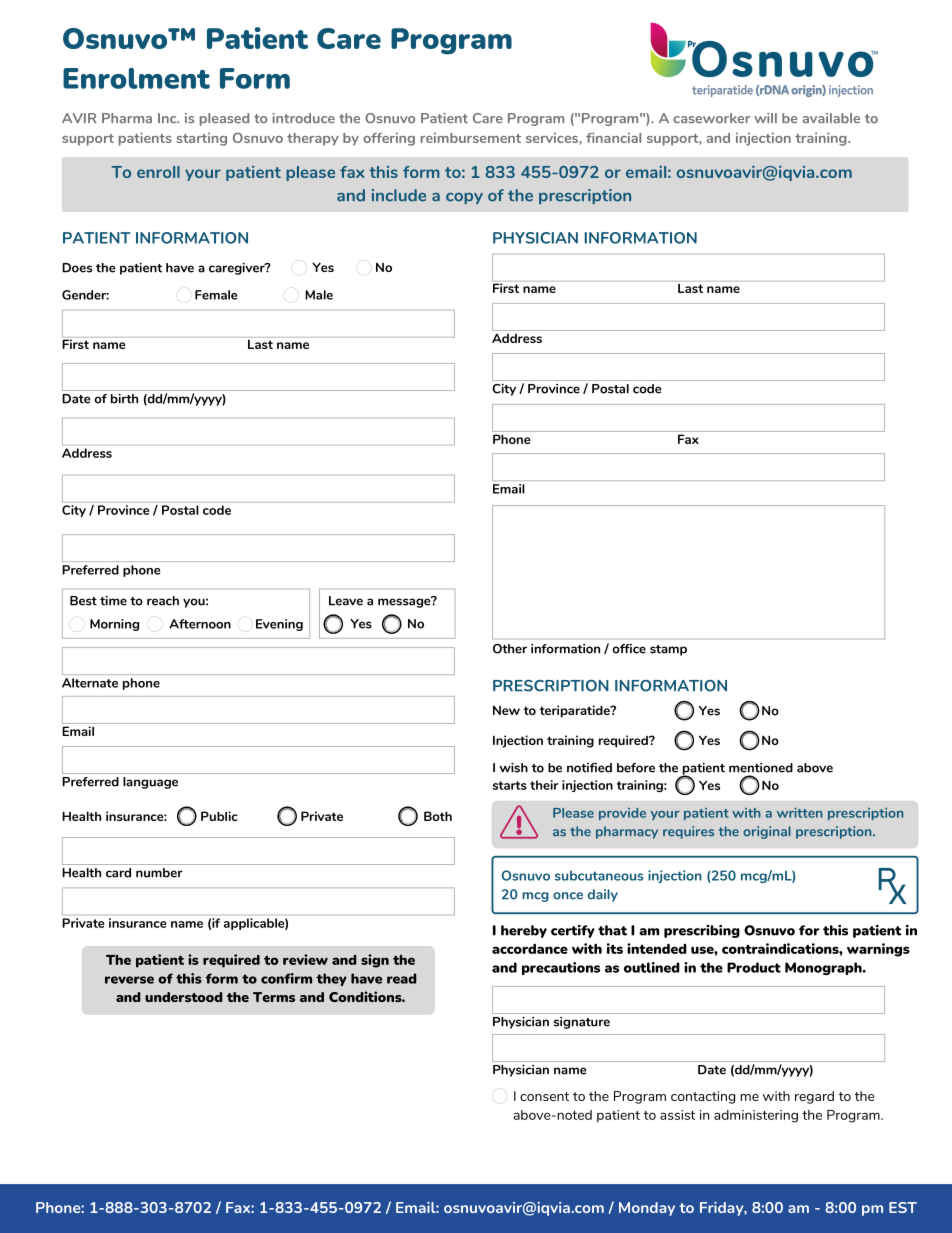 The image size is (952, 1233). Describe the element at coordinates (524, 931) in the image. I see `hereby` at that location.
